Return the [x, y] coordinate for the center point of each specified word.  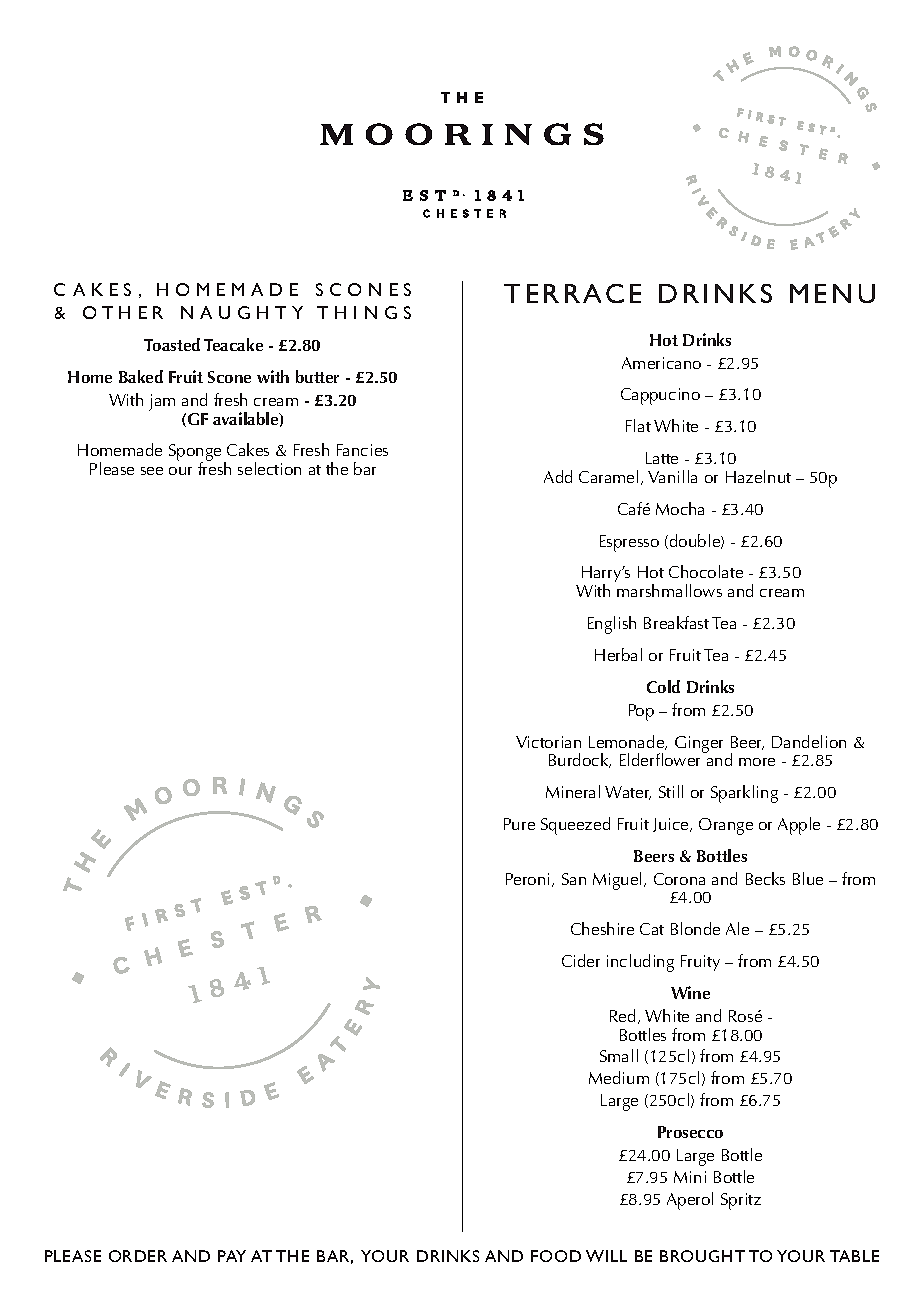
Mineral [573, 791]
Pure [519, 824]
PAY [232, 1256]
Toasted [172, 344]
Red [624, 1016]
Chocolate [706, 571]
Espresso [629, 543]
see [152, 471]
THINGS [364, 312]
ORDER [138, 1256]
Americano [661, 363]
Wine [690, 992]
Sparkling [744, 794]
